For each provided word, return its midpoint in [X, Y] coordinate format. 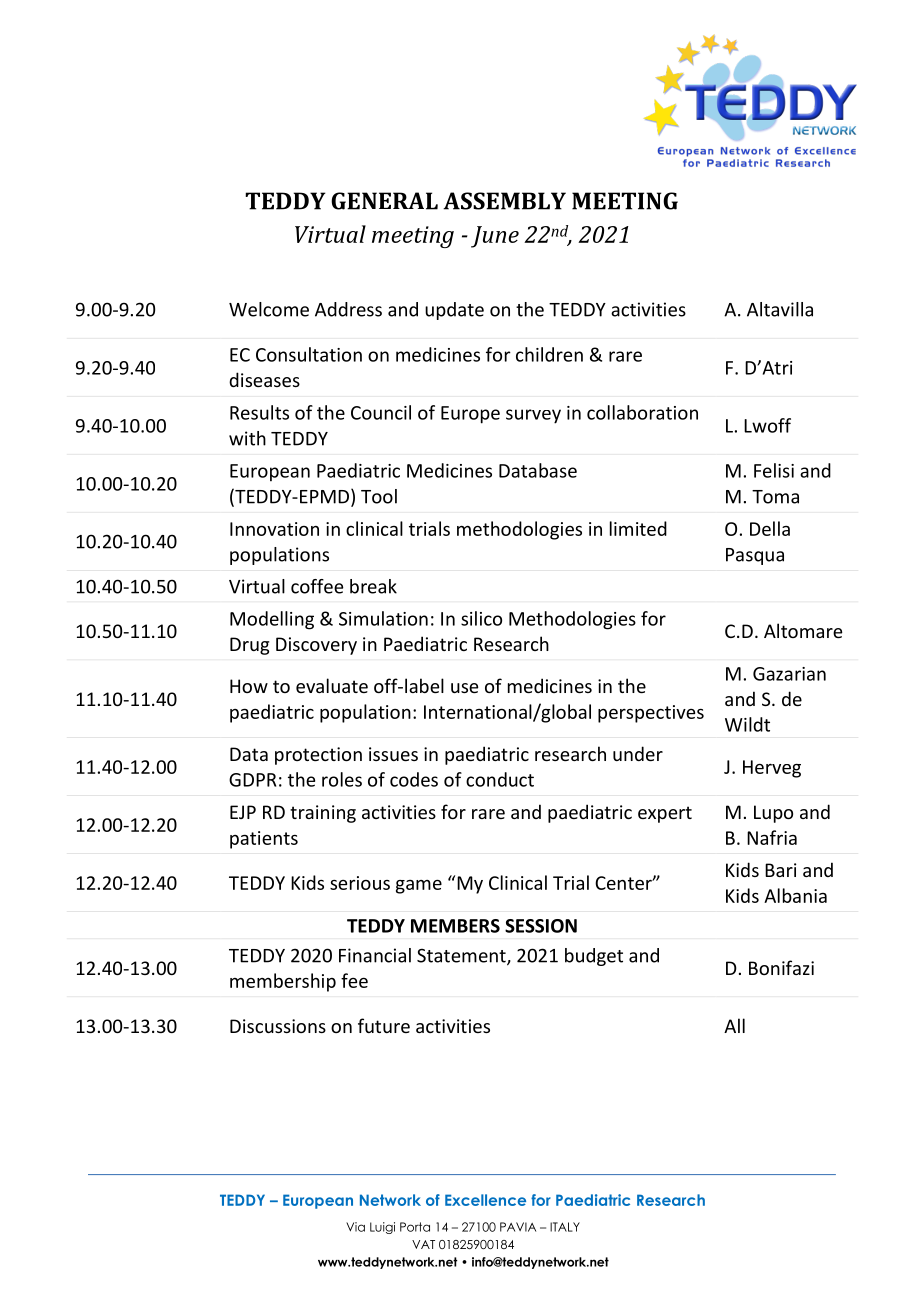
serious [360, 883]
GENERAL [384, 201]
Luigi [382, 1228]
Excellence [485, 1200]
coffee [317, 586]
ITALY [565, 1227]
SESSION [541, 926]
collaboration [642, 412]
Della [770, 528]
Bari [780, 870]
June [495, 237]
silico [481, 618]
